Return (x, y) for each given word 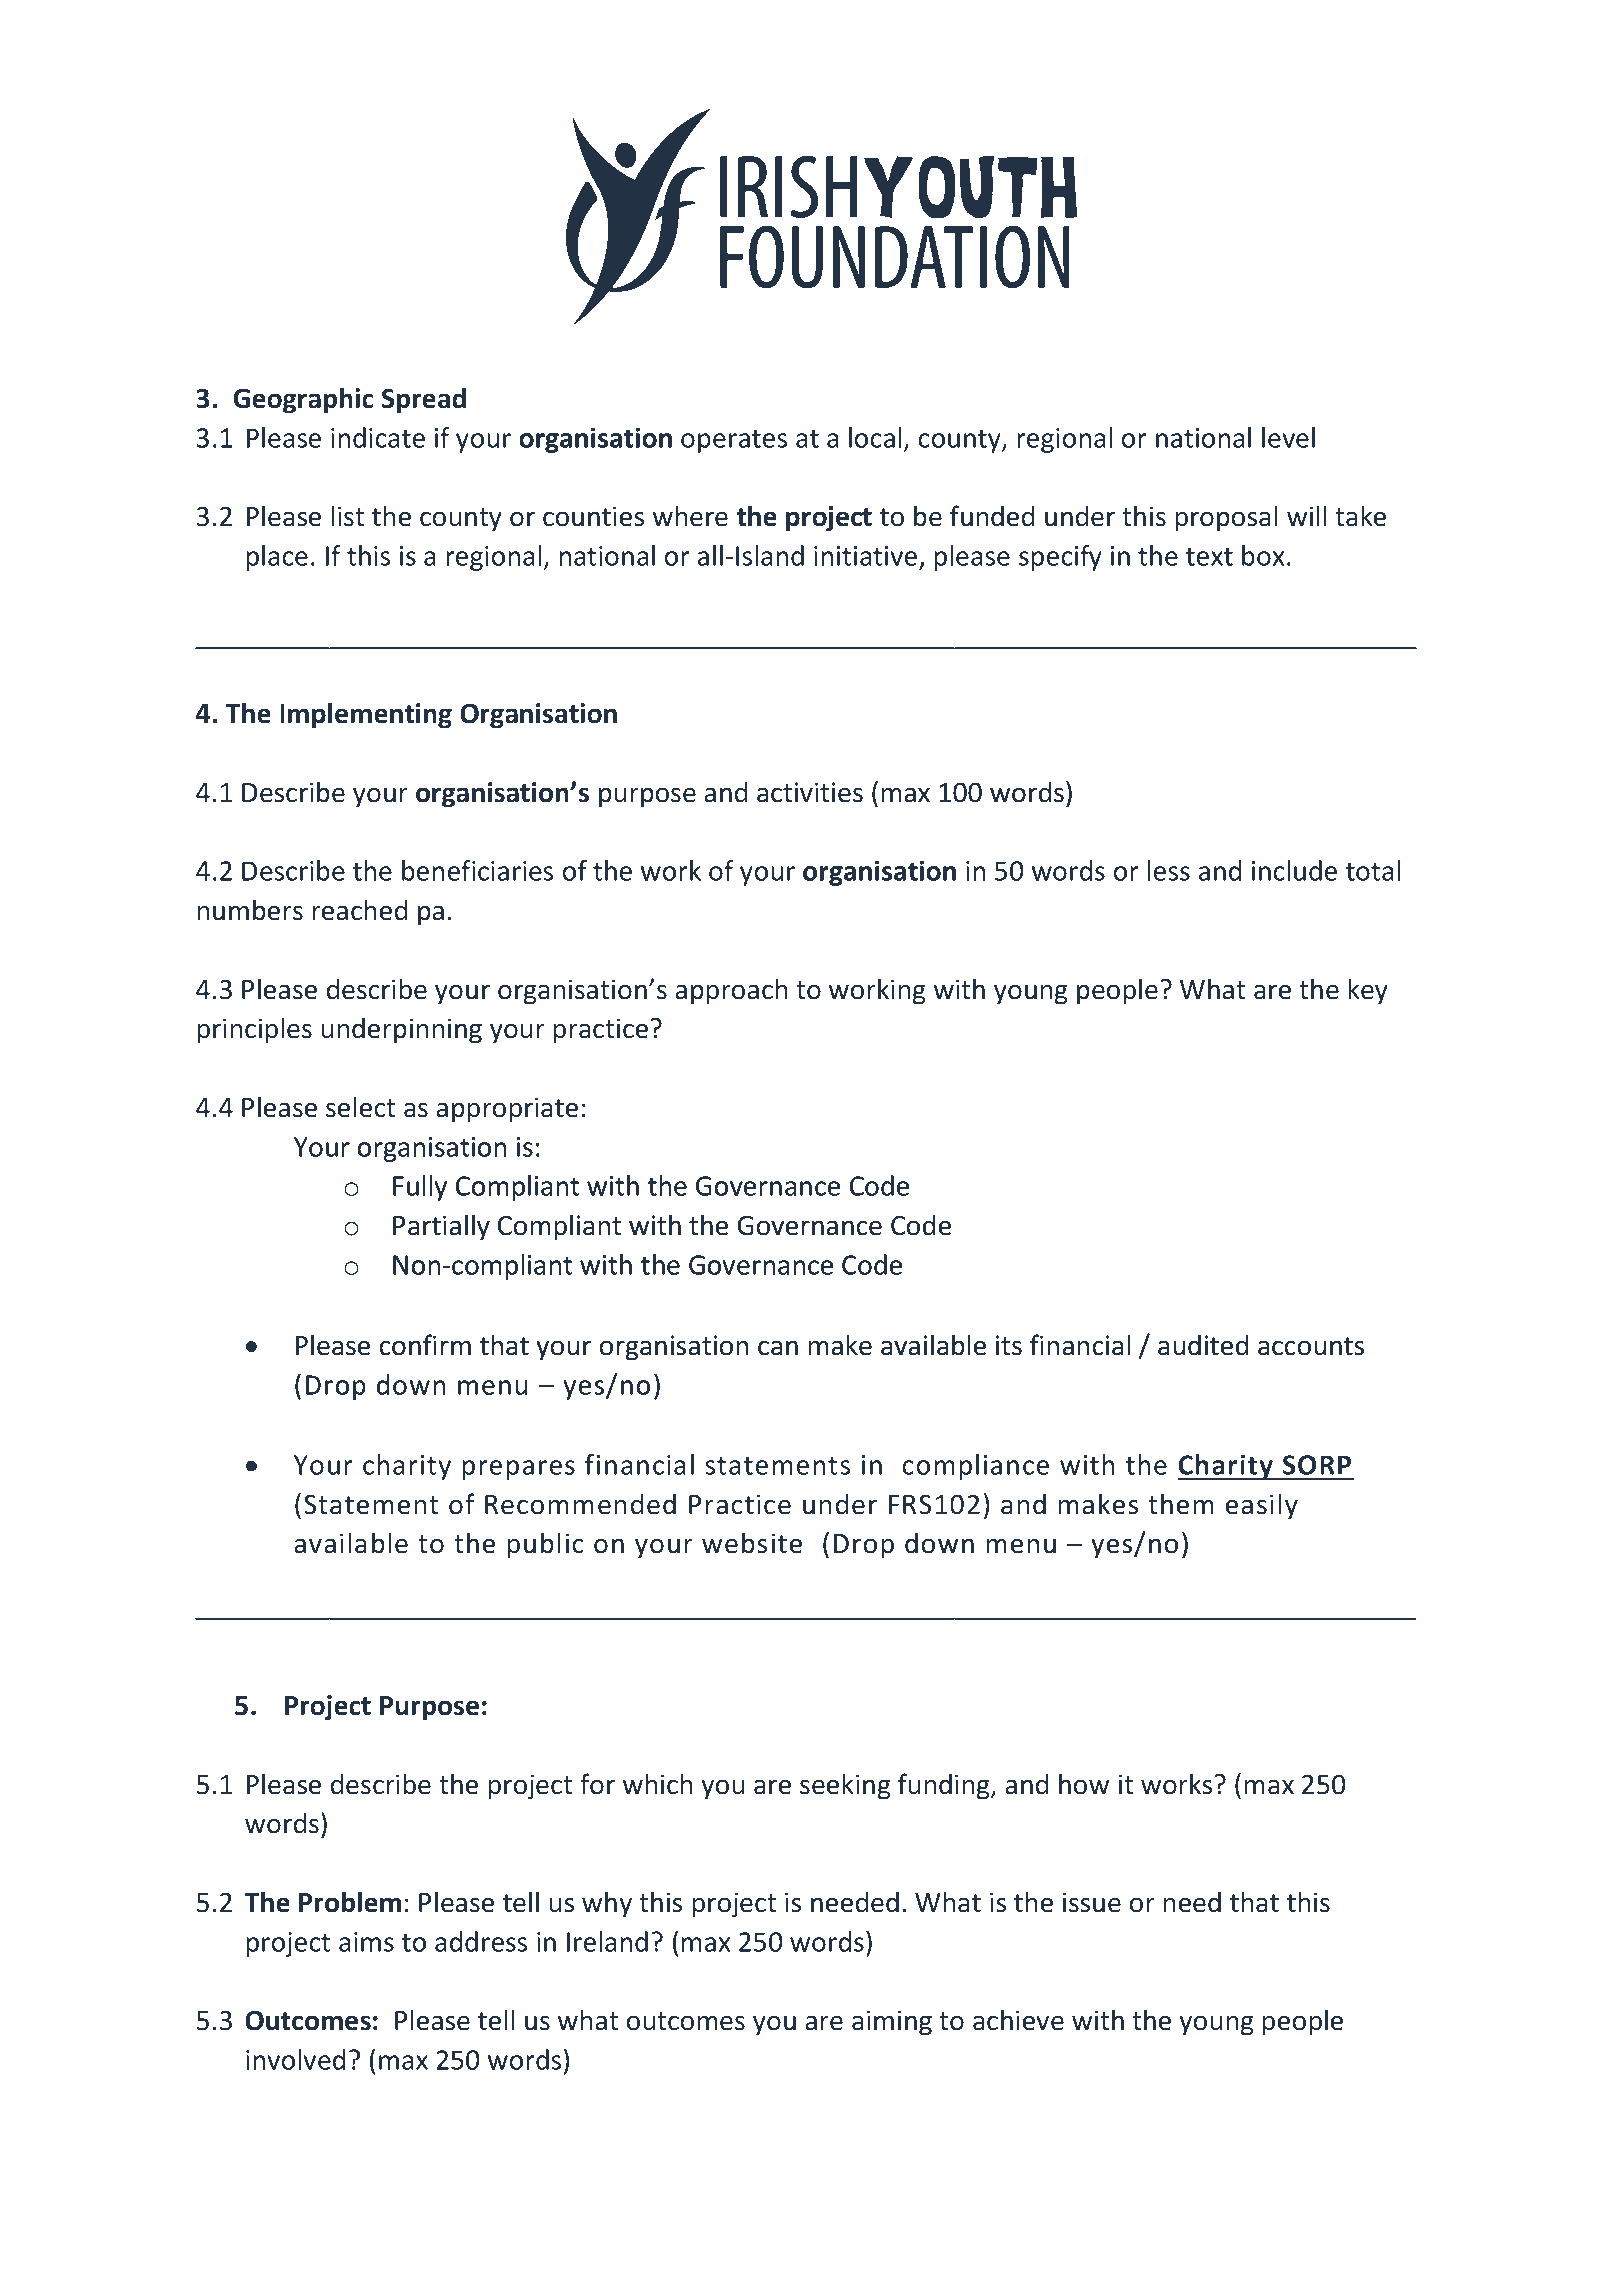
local (875, 437)
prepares (518, 1470)
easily (1262, 1506)
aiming (892, 2023)
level (1288, 437)
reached (359, 910)
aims (366, 1942)
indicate (378, 437)
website (752, 1543)
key (1368, 991)
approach (731, 991)
